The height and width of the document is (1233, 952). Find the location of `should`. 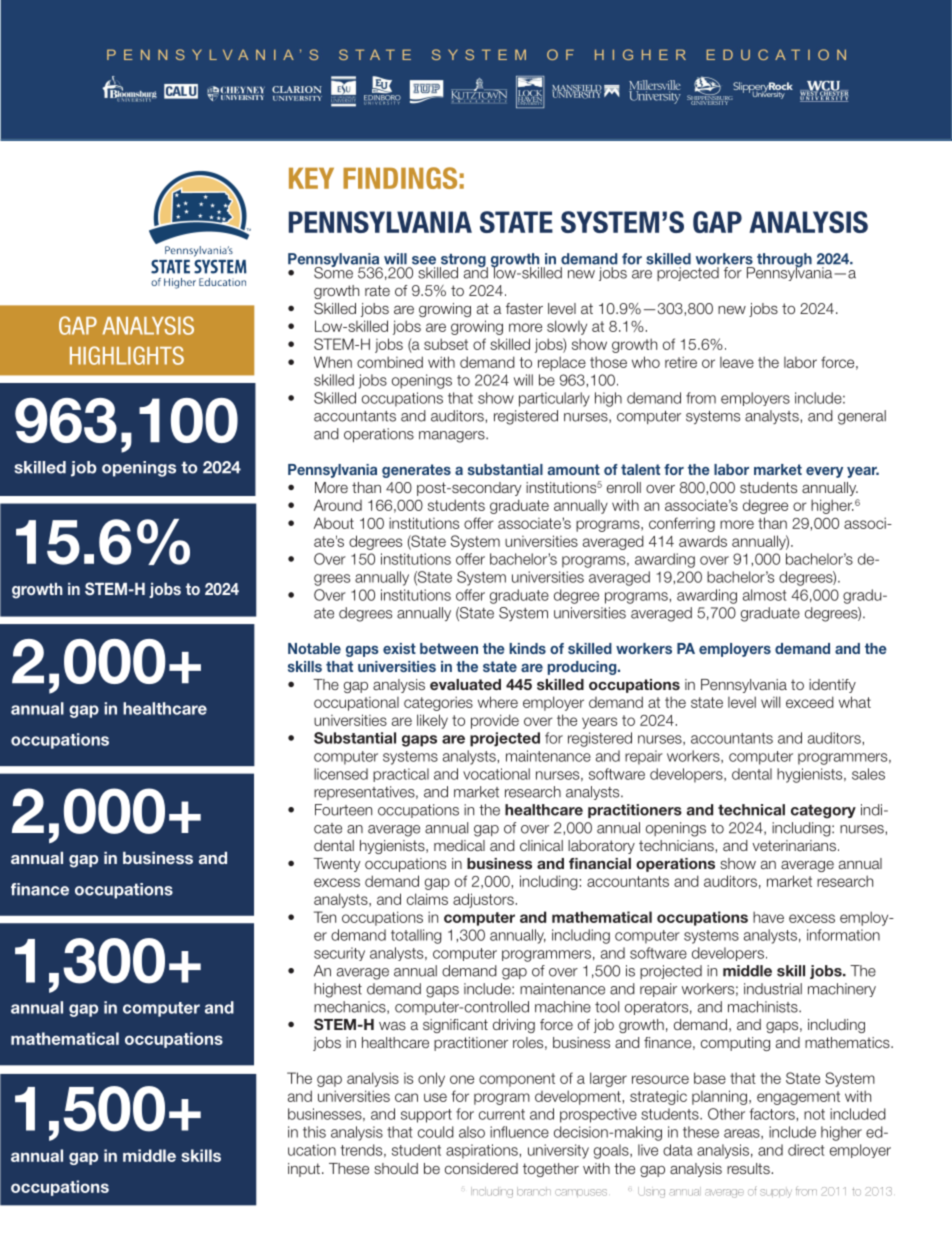

should is located at coordinates (396, 1168).
